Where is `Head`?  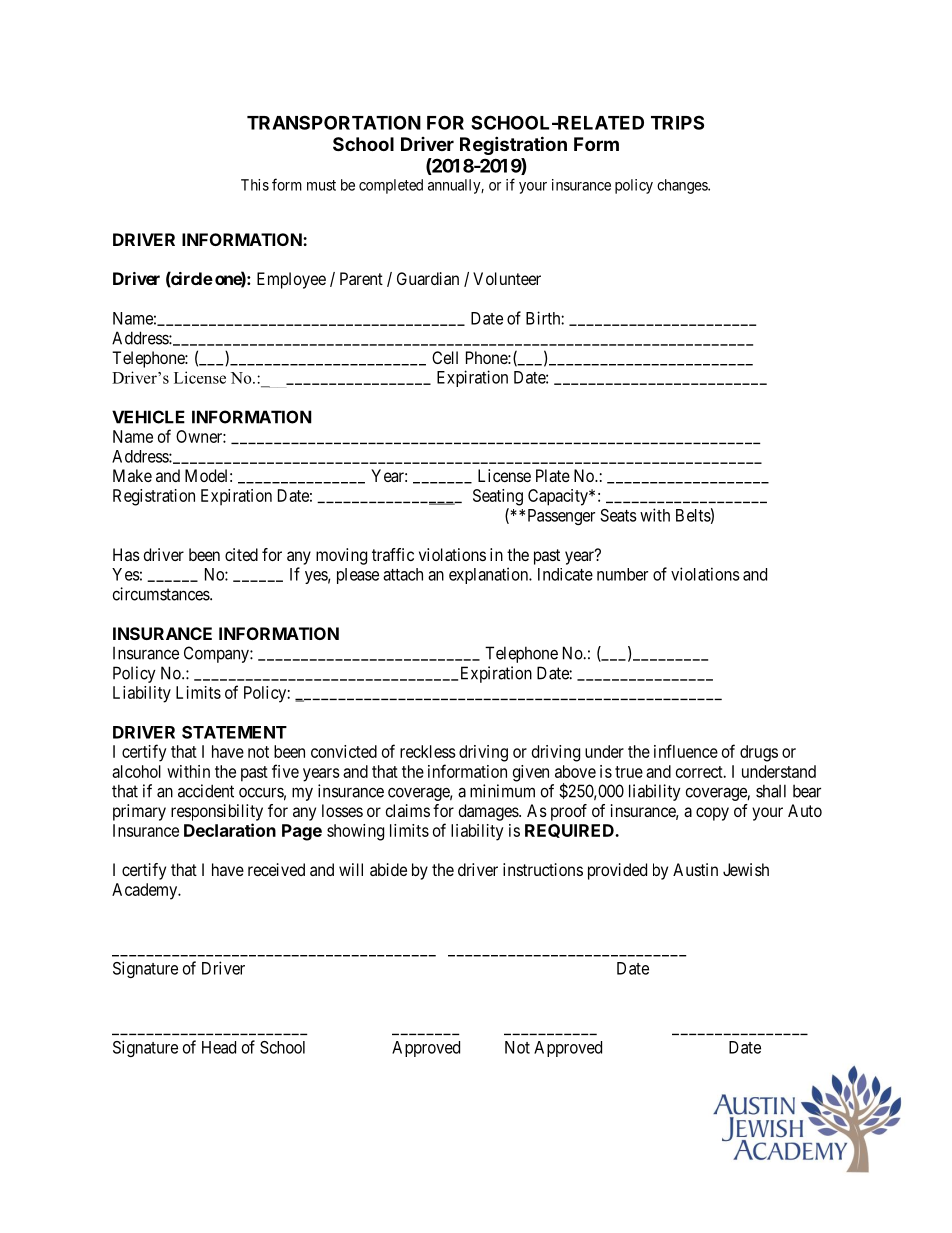 Head is located at coordinates (219, 1047).
